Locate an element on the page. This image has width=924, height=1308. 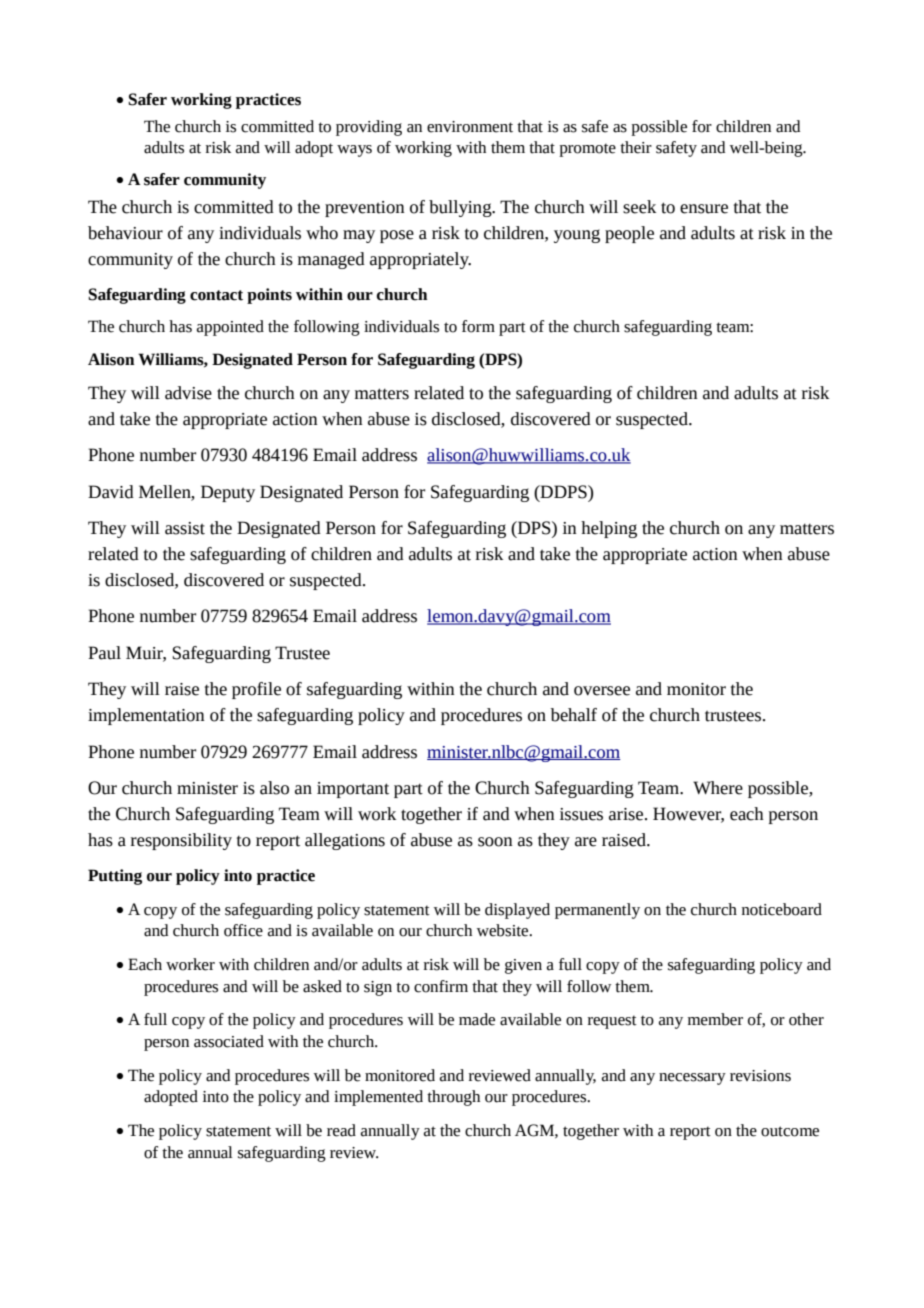
behalf is located at coordinates (574, 715).
